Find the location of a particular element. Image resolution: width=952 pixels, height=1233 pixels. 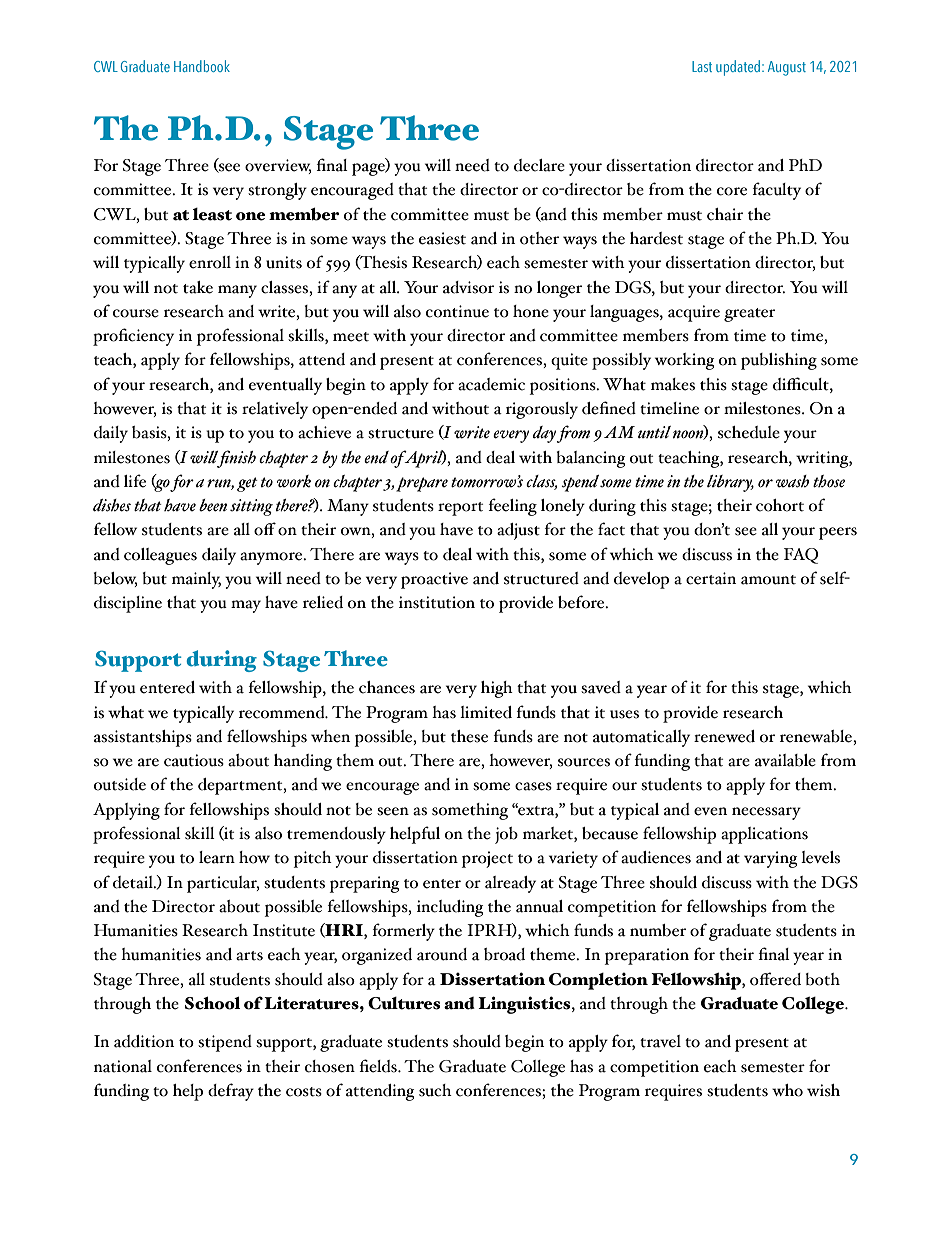

learn is located at coordinates (217, 857).
